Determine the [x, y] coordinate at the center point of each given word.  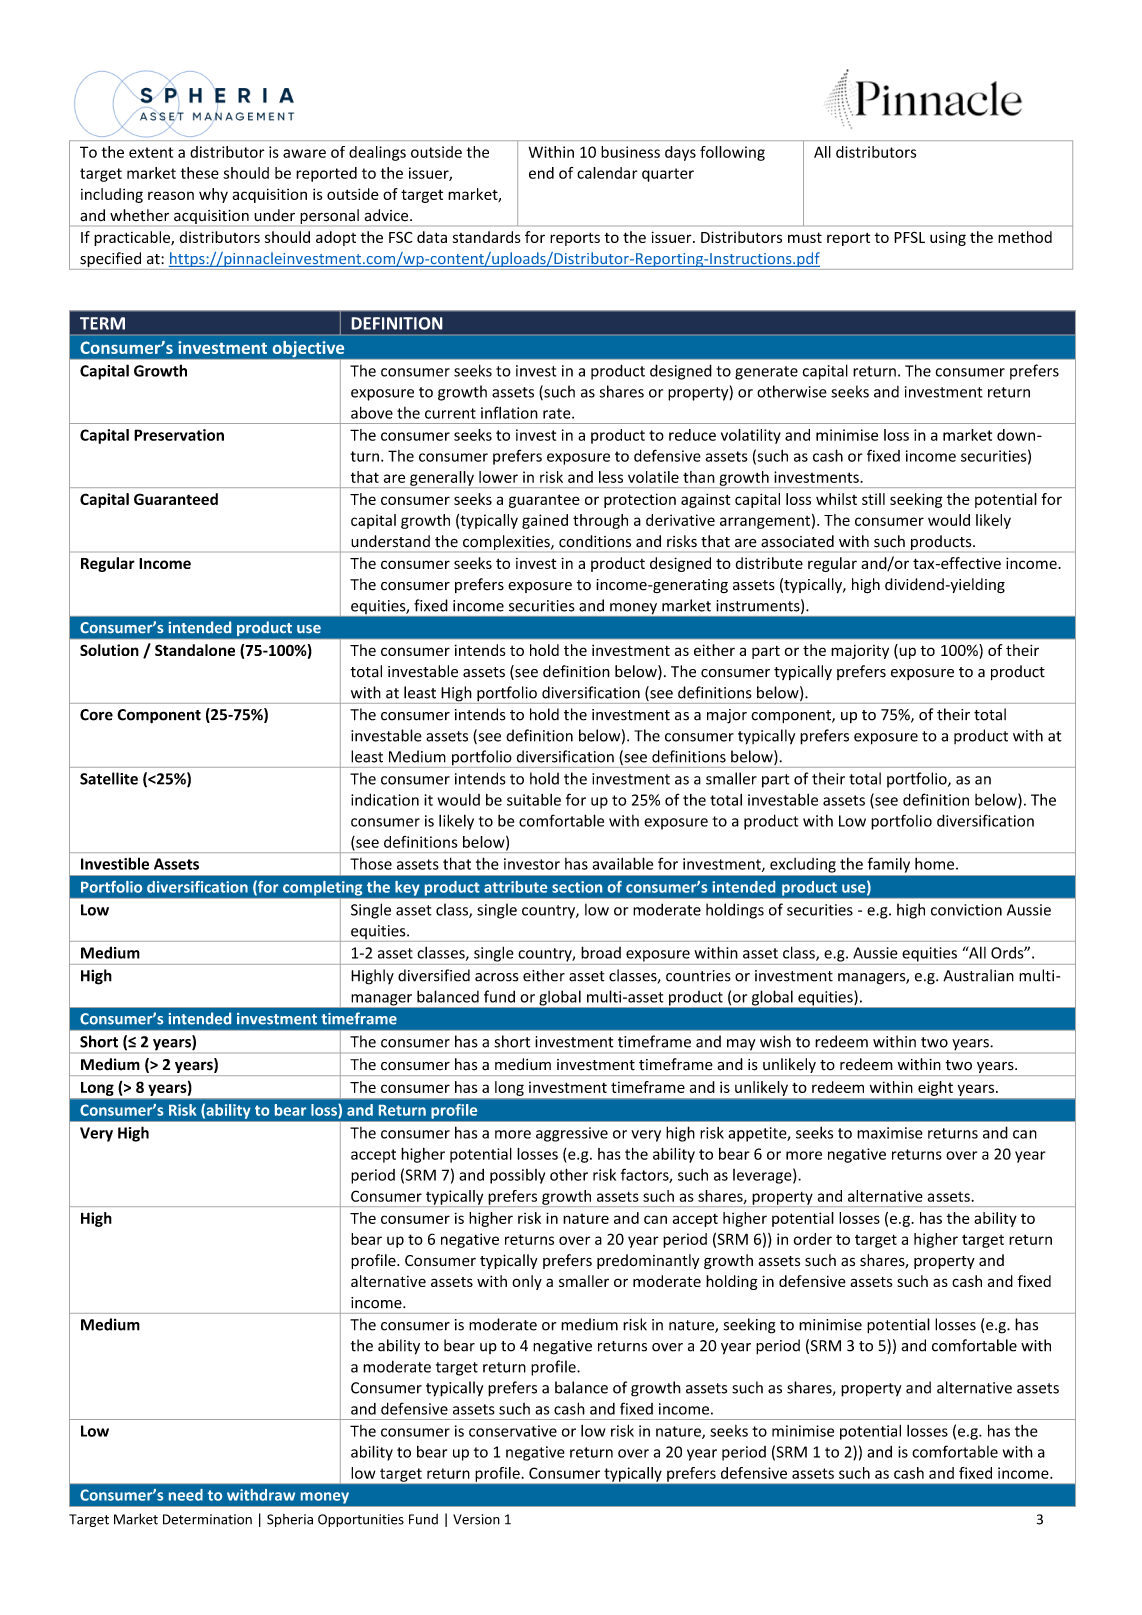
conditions [595, 541]
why [213, 195]
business [630, 152]
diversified [434, 975]
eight [935, 1088]
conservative [513, 1431]
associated [797, 541]
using [948, 239]
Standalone [195, 650]
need [186, 1495]
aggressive [572, 1134]
